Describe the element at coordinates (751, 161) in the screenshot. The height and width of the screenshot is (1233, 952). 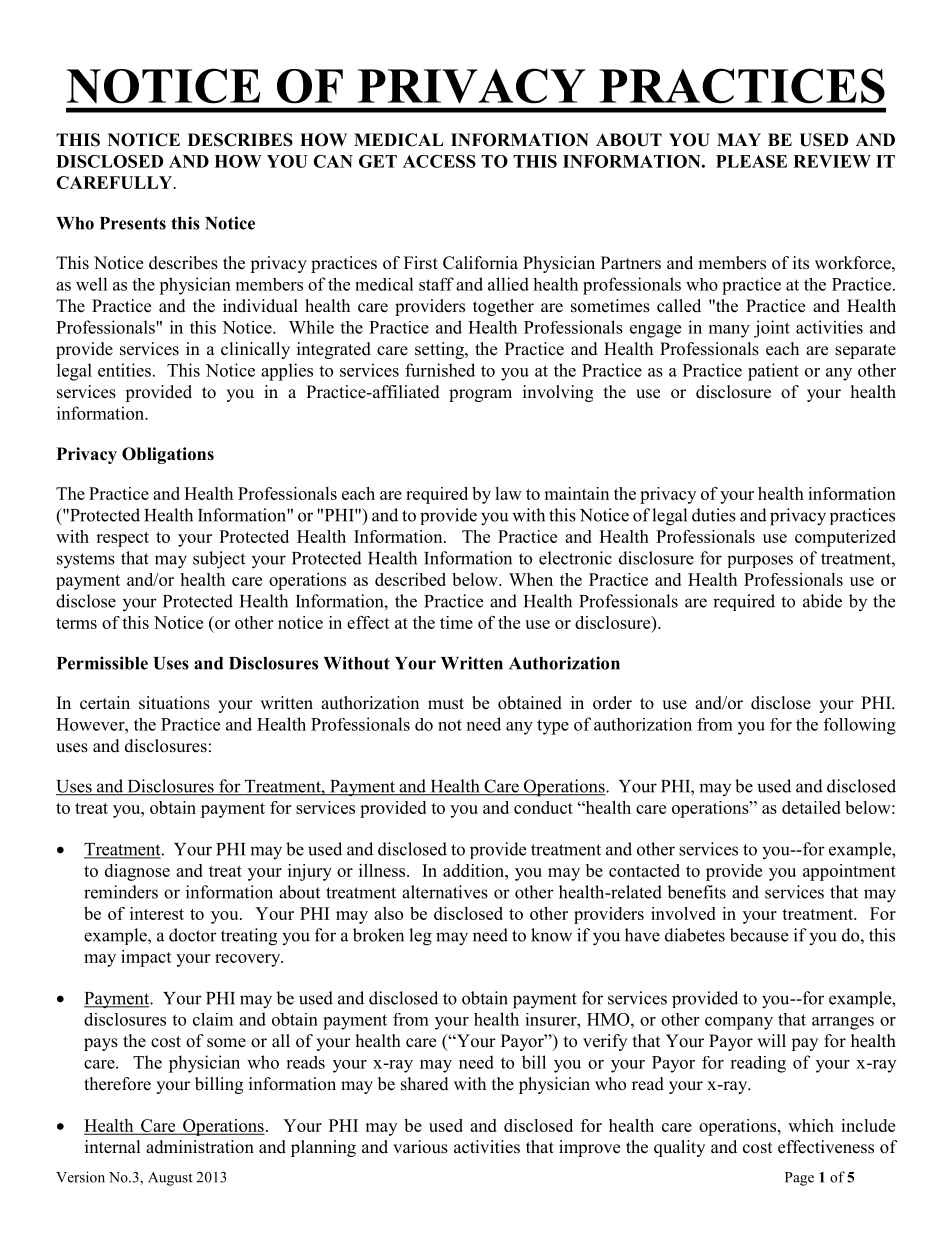
I see `PLEASE` at that location.
